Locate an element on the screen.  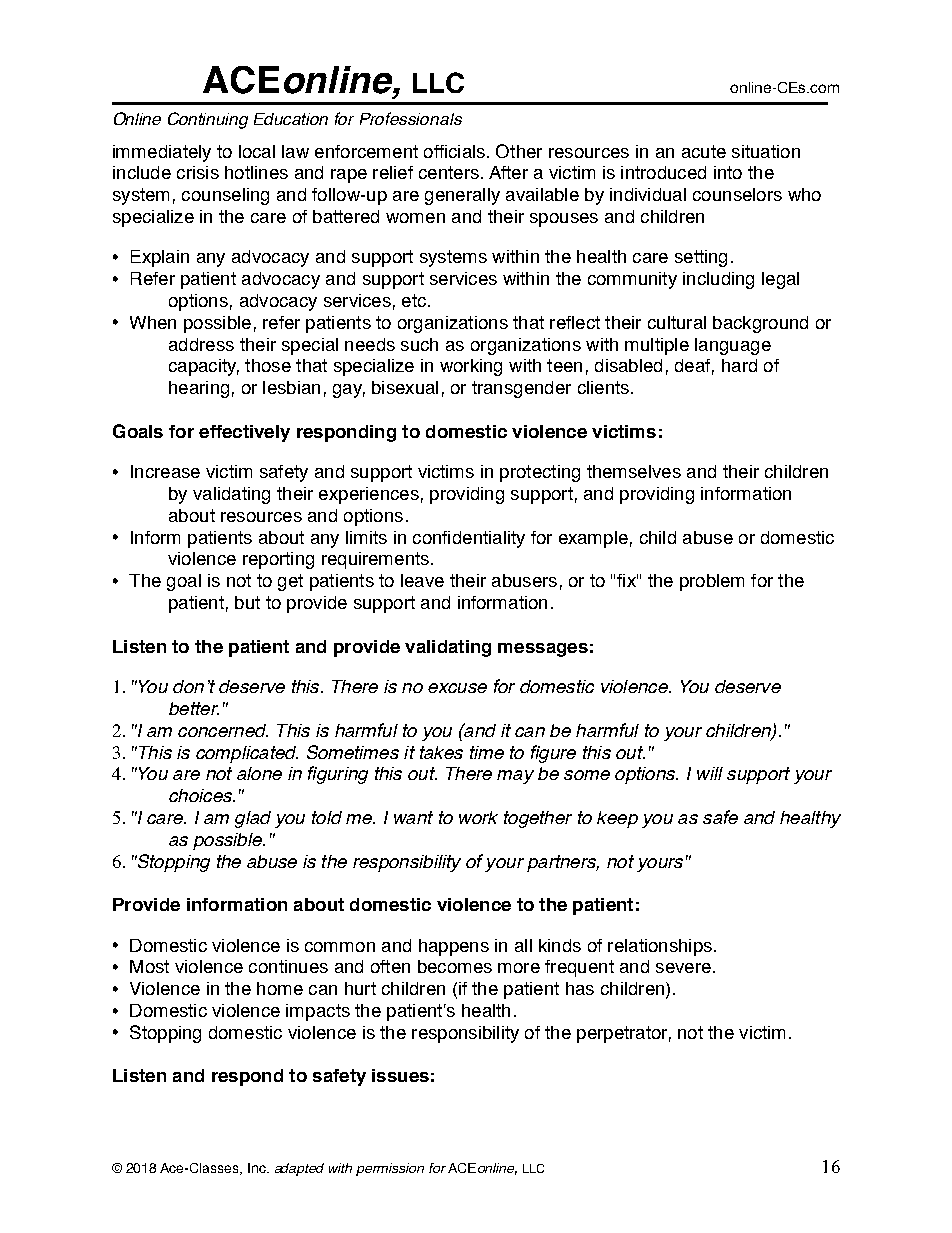
officials is located at coordinates (454, 151).
